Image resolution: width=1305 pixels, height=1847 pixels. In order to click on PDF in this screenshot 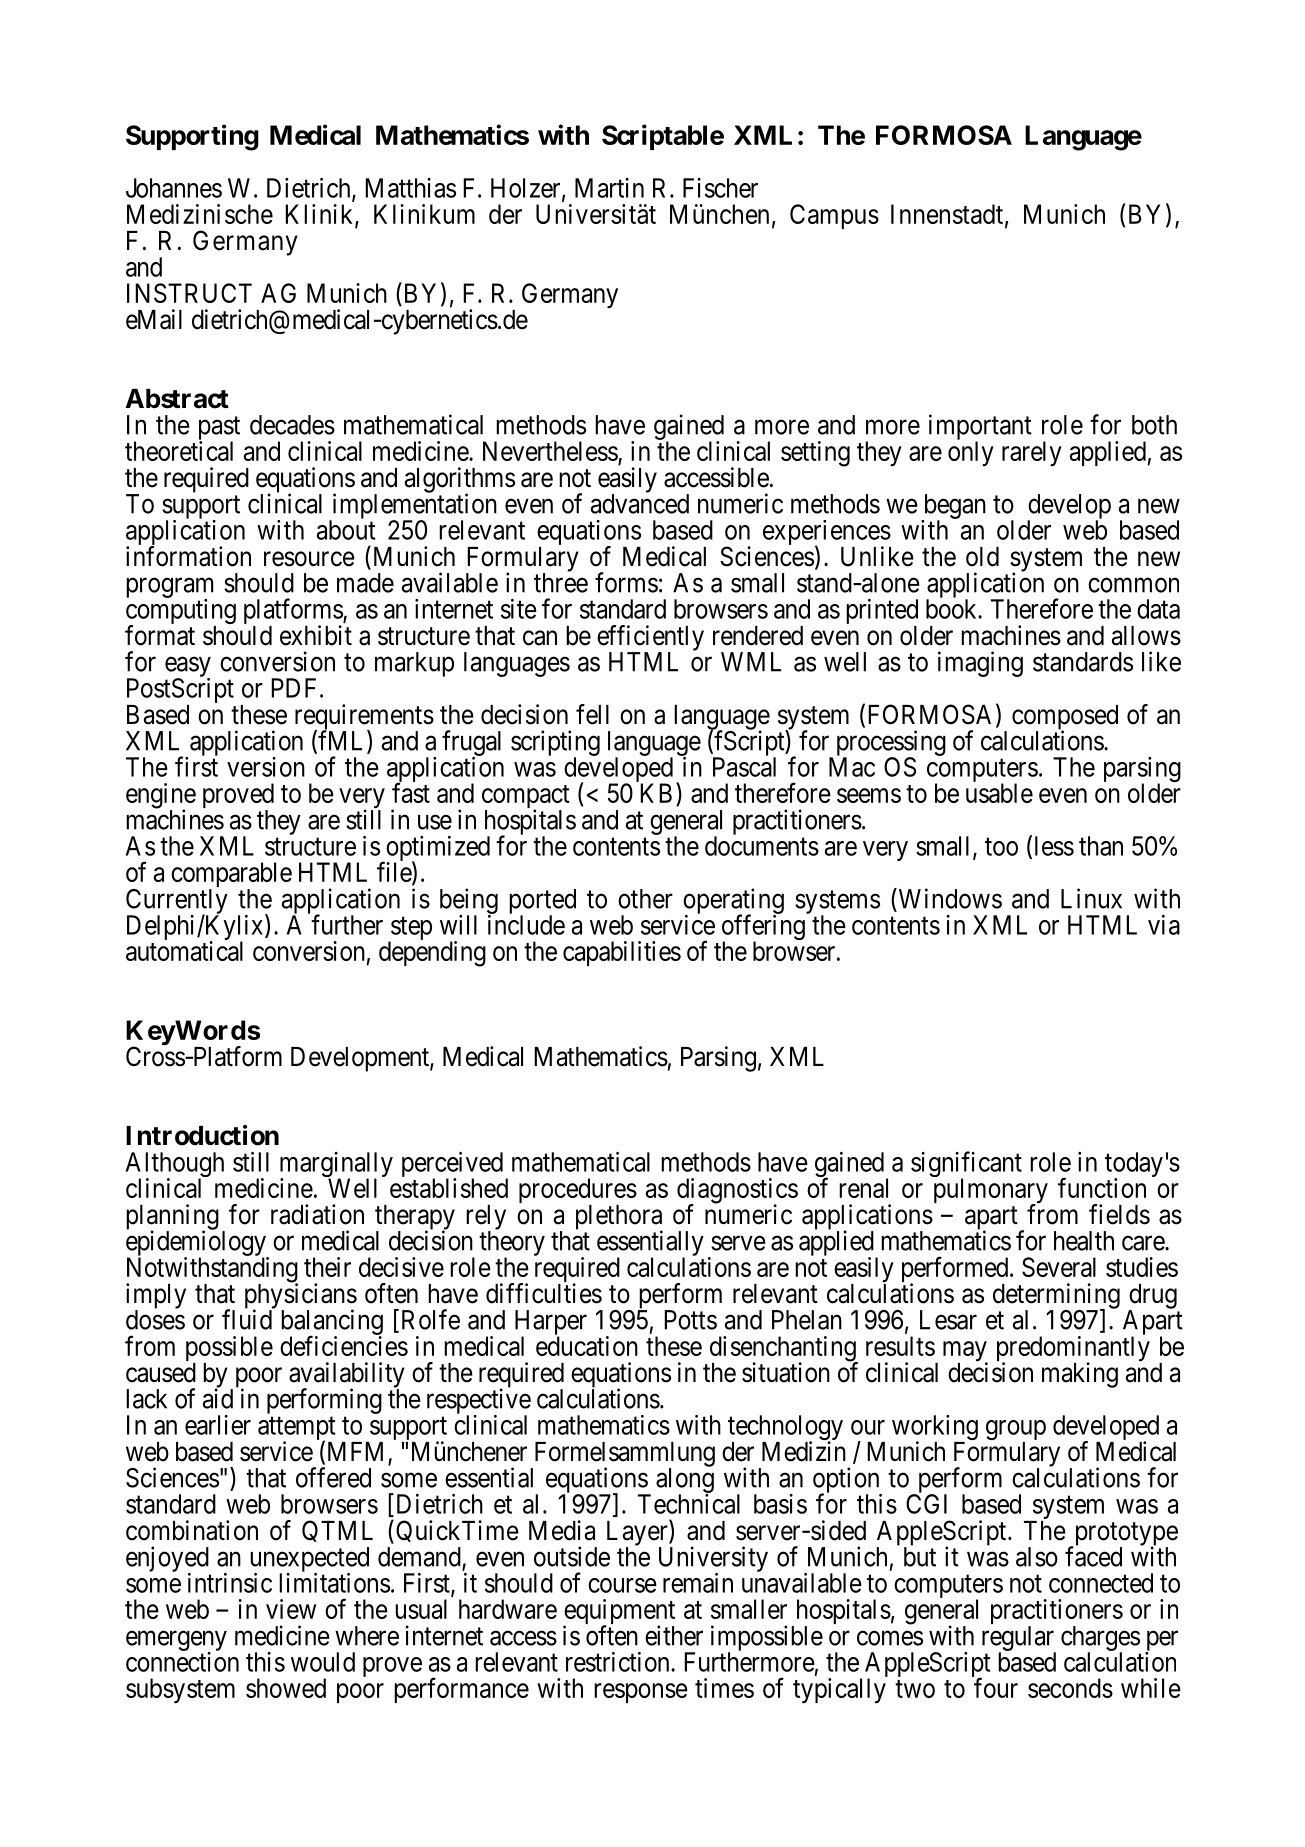, I will do `click(293, 688)`.
